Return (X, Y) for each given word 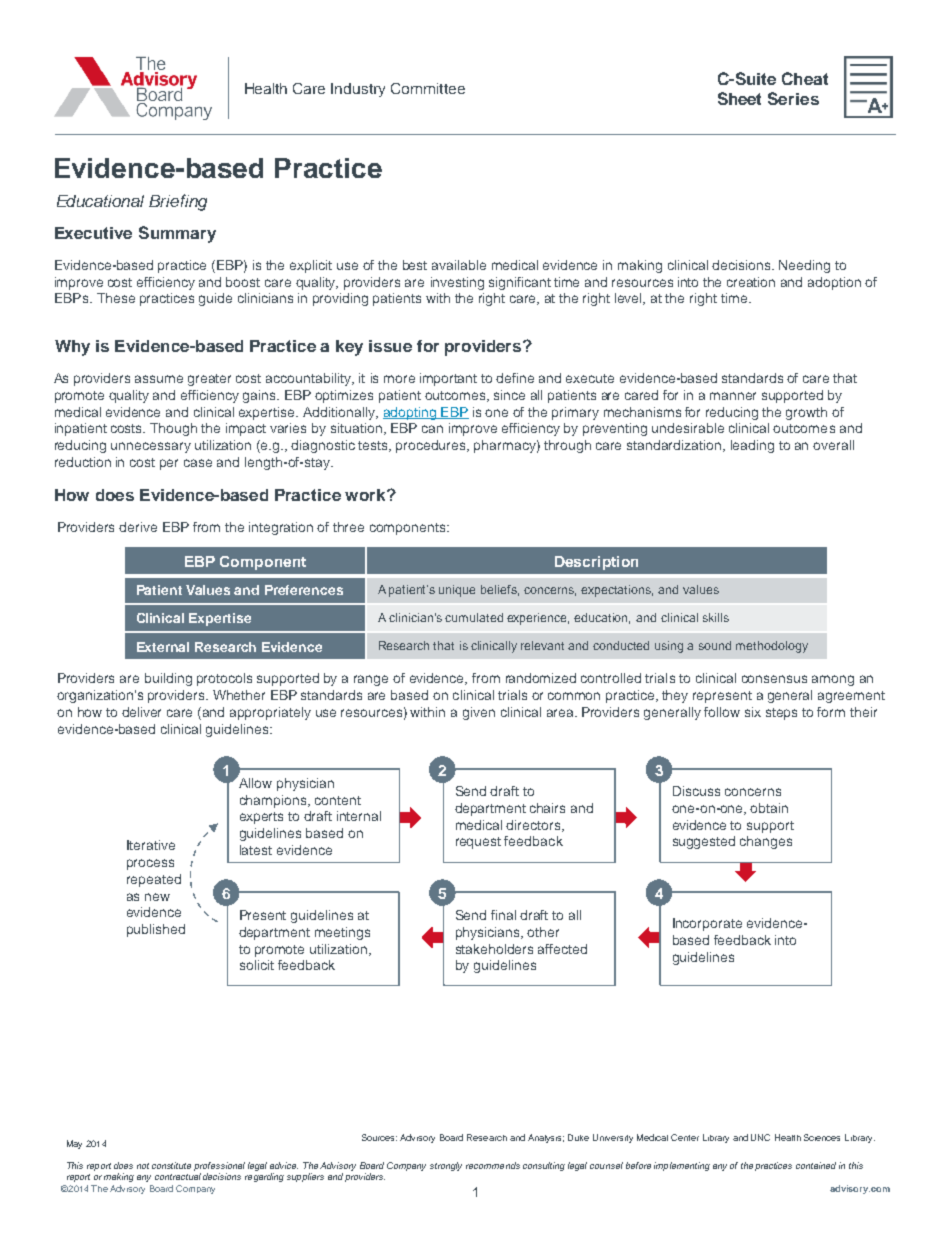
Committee (428, 88)
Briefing (178, 202)
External (163, 647)
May (74, 1144)
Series (793, 98)
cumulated (474, 617)
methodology (772, 647)
